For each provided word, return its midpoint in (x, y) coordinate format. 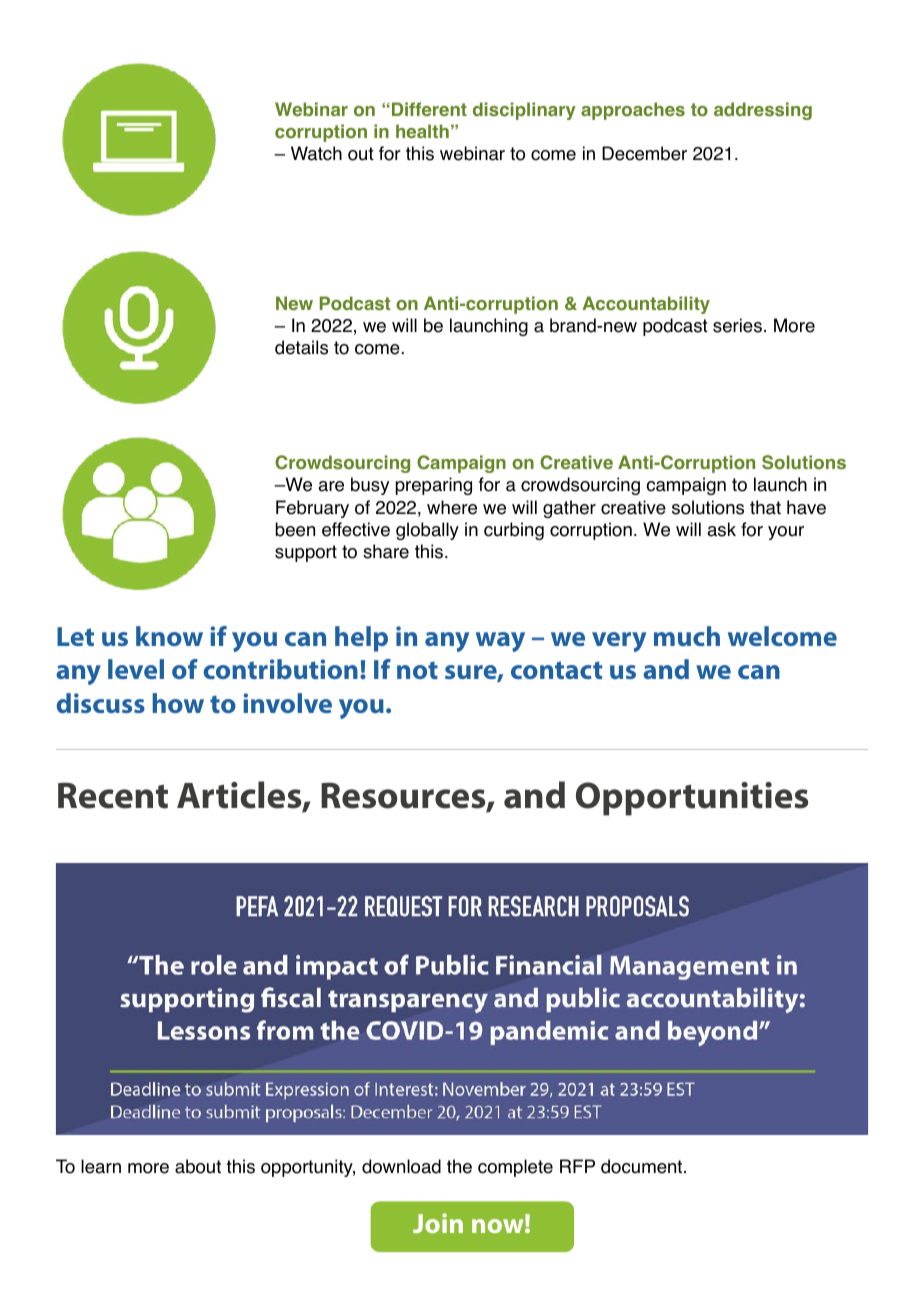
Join (438, 1223)
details (301, 347)
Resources (404, 796)
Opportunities (692, 799)
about (198, 1166)
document (643, 1166)
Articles (240, 796)
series (737, 325)
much (687, 636)
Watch (316, 153)
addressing (763, 111)
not (417, 670)
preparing (434, 486)
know (169, 636)
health (422, 131)
